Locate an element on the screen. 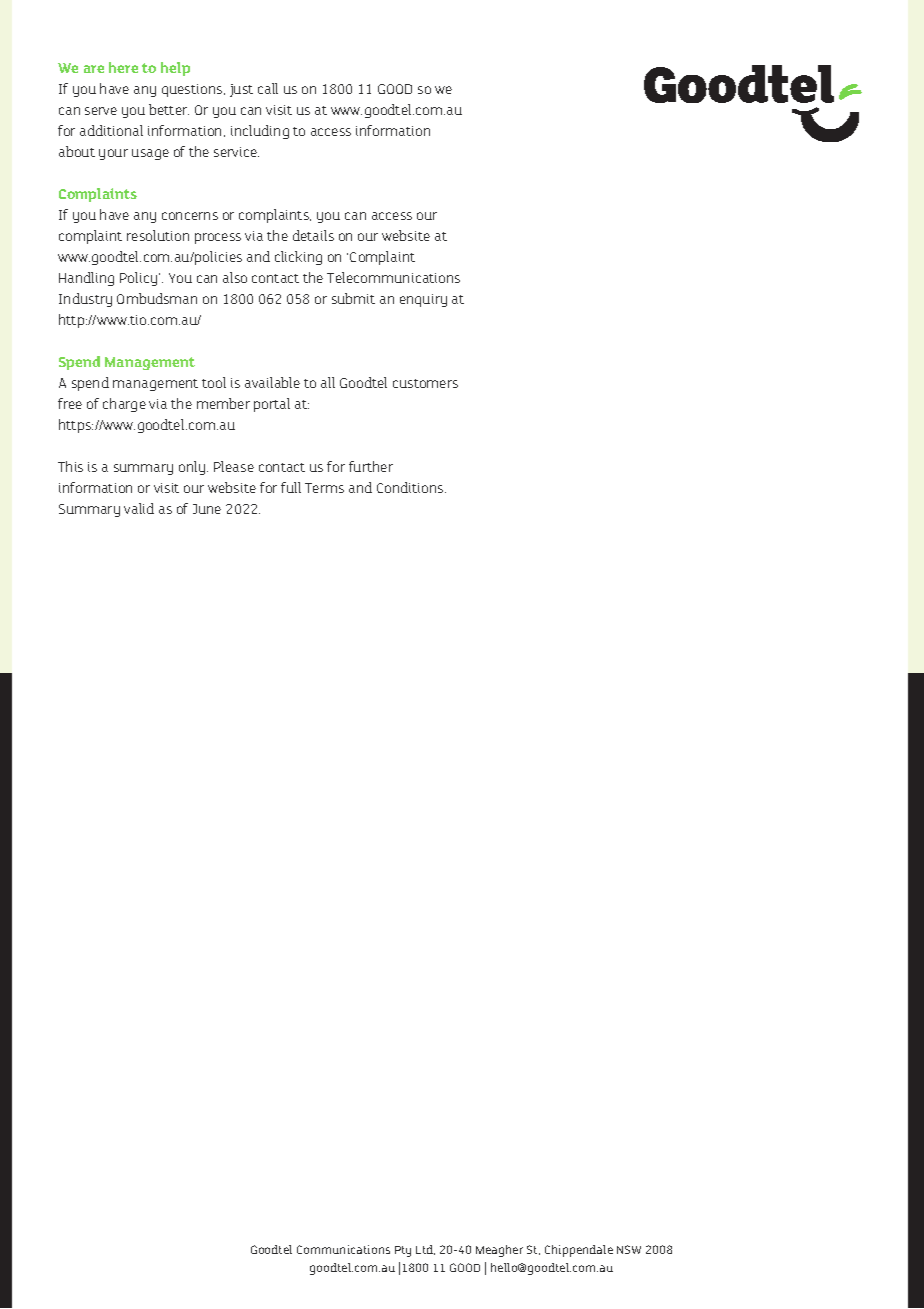 Image resolution: width=924 pixels, height=1309 pixels. Ltd is located at coordinates (425, 1250).
